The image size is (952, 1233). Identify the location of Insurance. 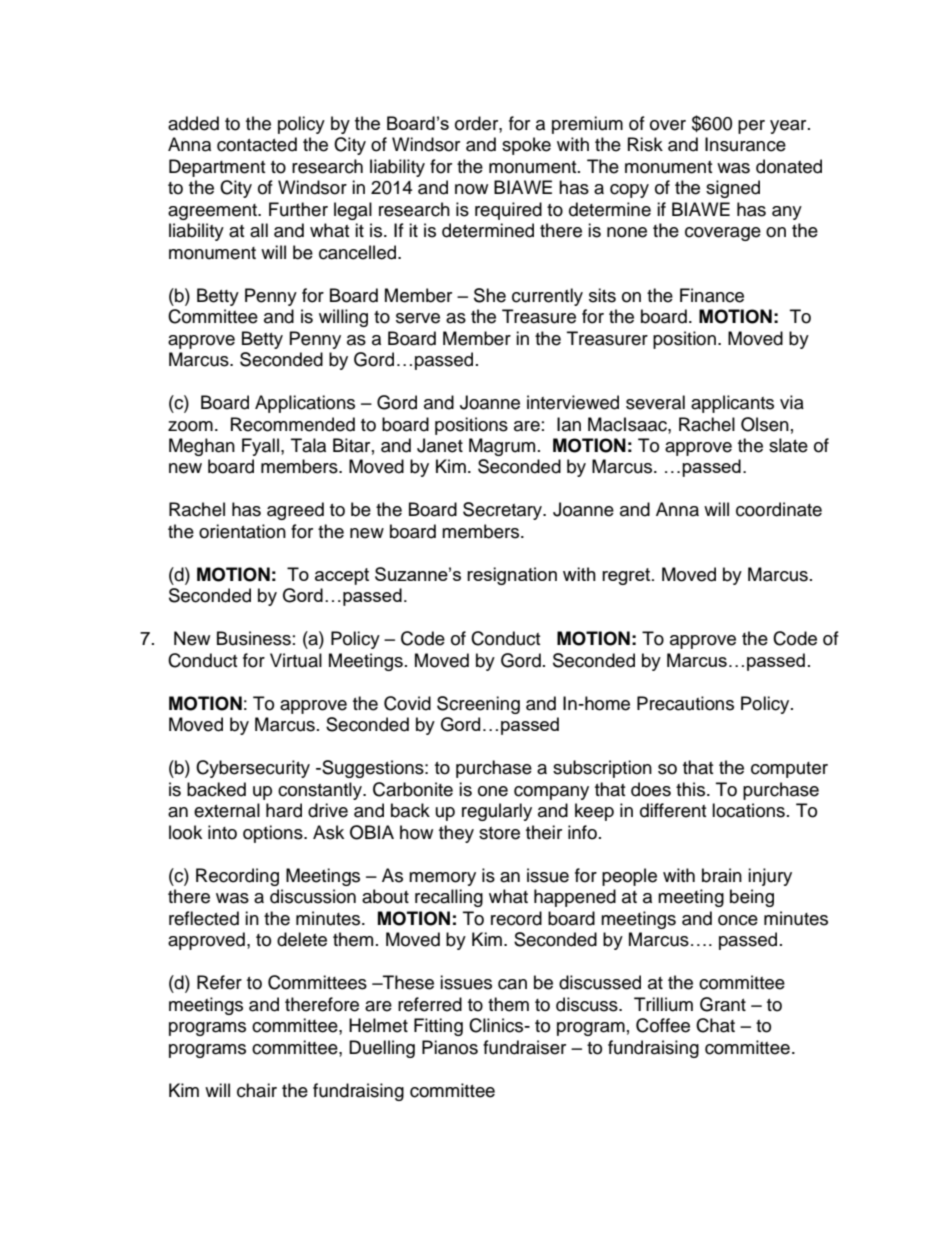
(745, 144).
